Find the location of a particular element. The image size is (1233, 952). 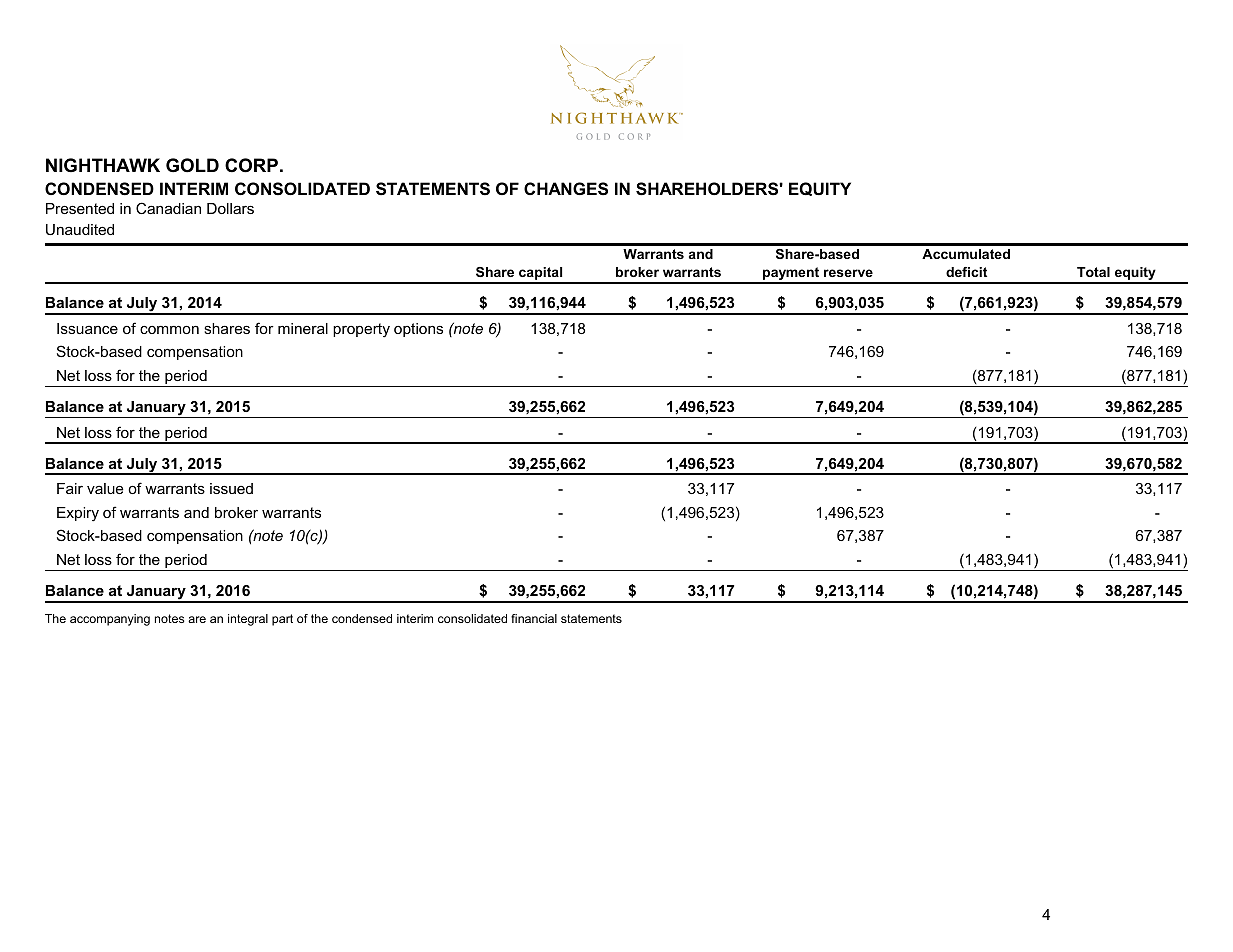

deficit is located at coordinates (966, 272).
